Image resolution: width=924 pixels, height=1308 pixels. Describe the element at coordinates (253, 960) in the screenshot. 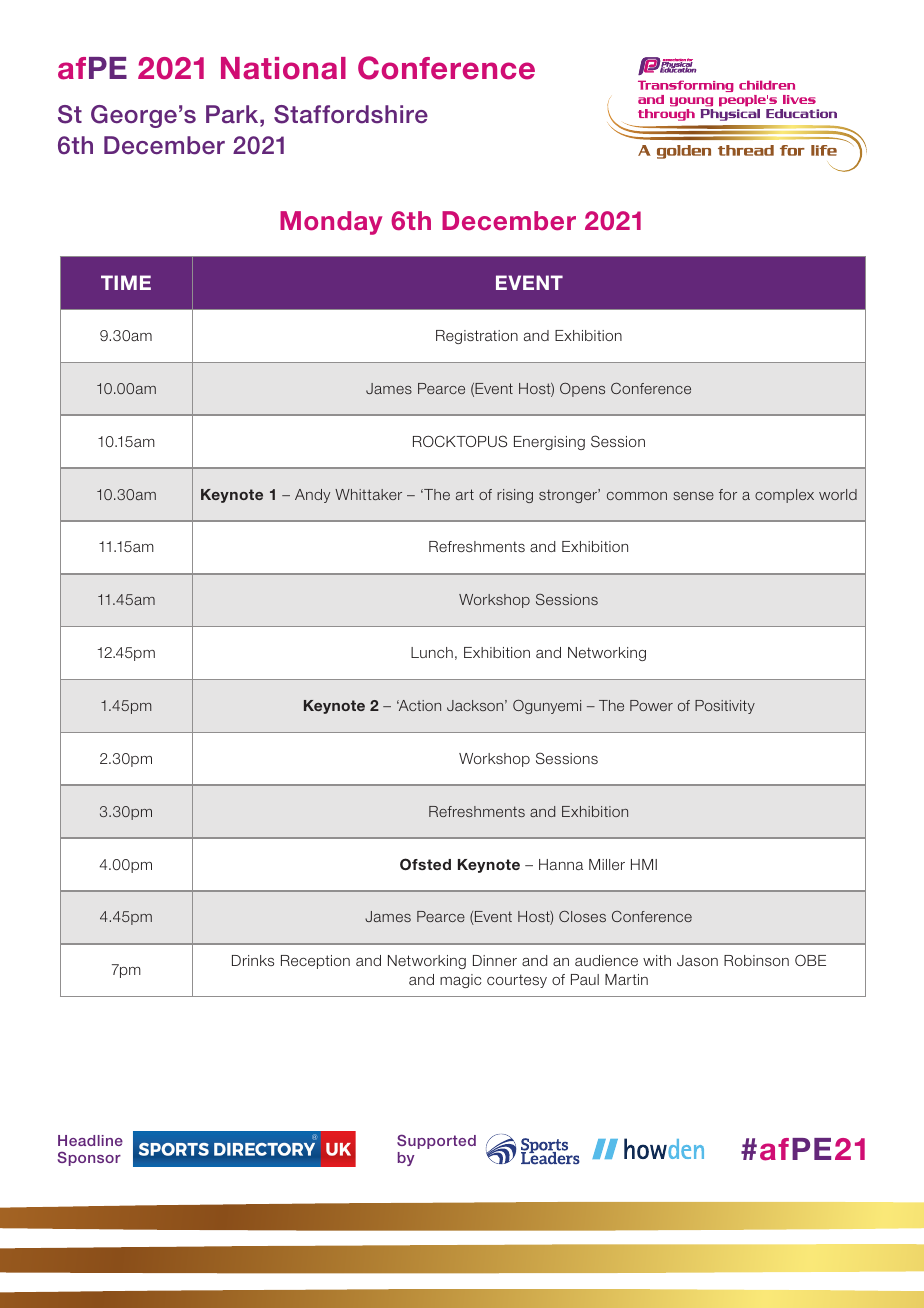

I see `Drinks` at that location.
